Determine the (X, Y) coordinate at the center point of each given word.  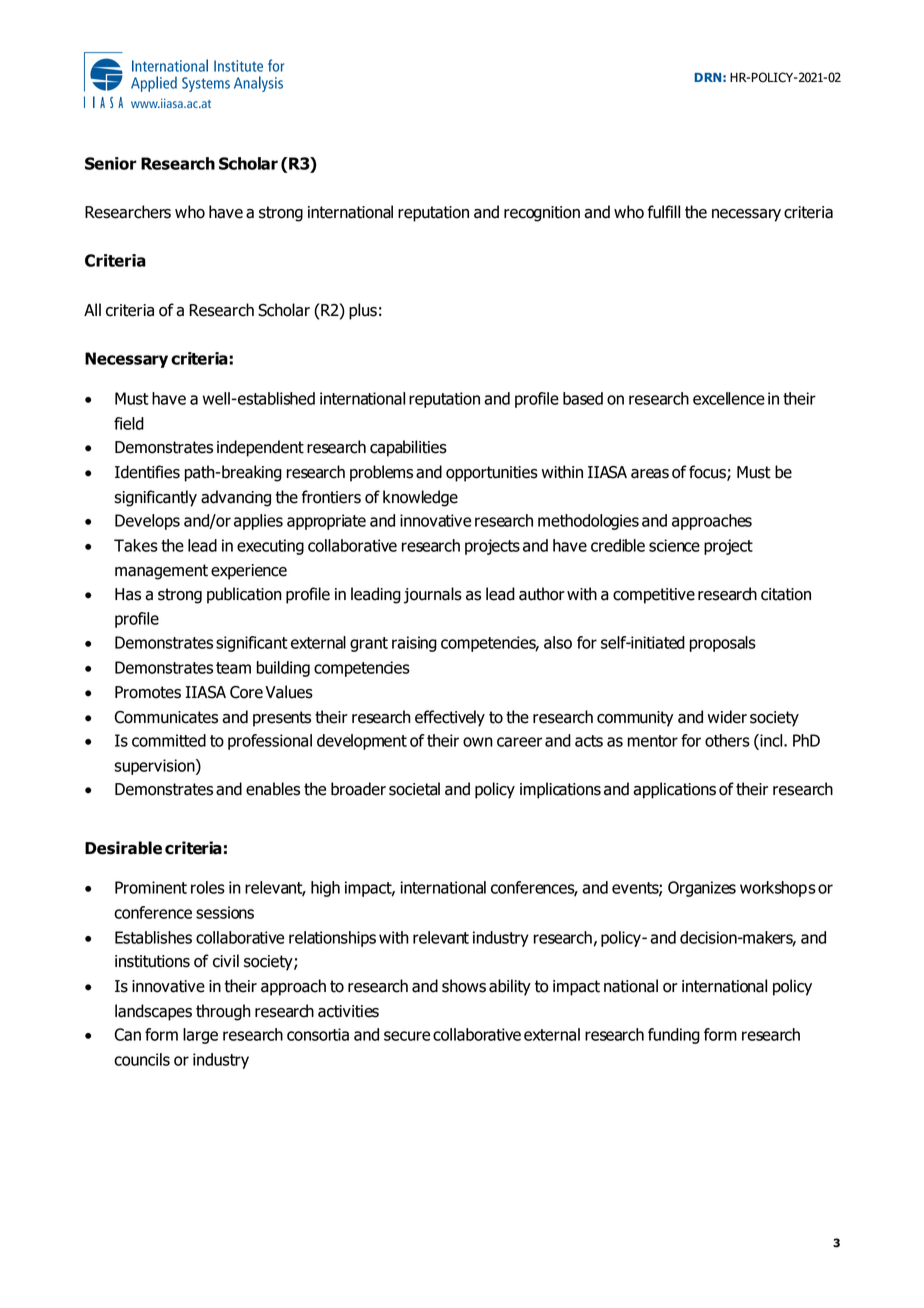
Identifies (147, 472)
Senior (111, 163)
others (727, 740)
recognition (542, 214)
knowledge (420, 498)
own (478, 742)
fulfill (664, 212)
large (200, 1036)
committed (169, 740)
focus (708, 473)
